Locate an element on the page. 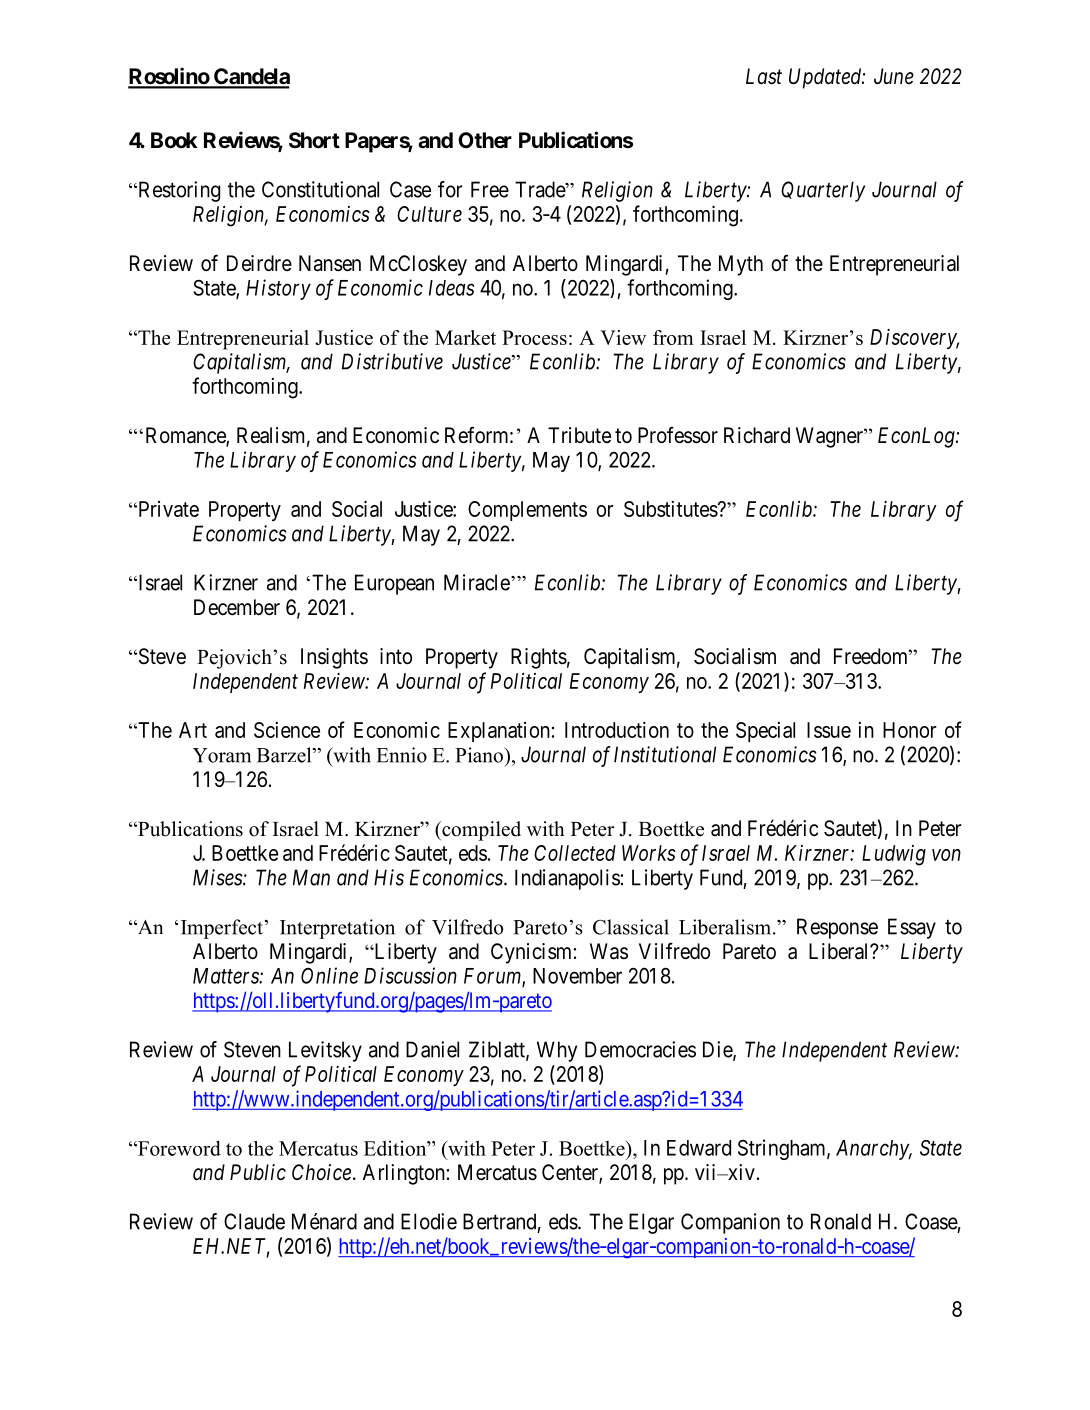 The image size is (1090, 1410). Response is located at coordinates (837, 928).
